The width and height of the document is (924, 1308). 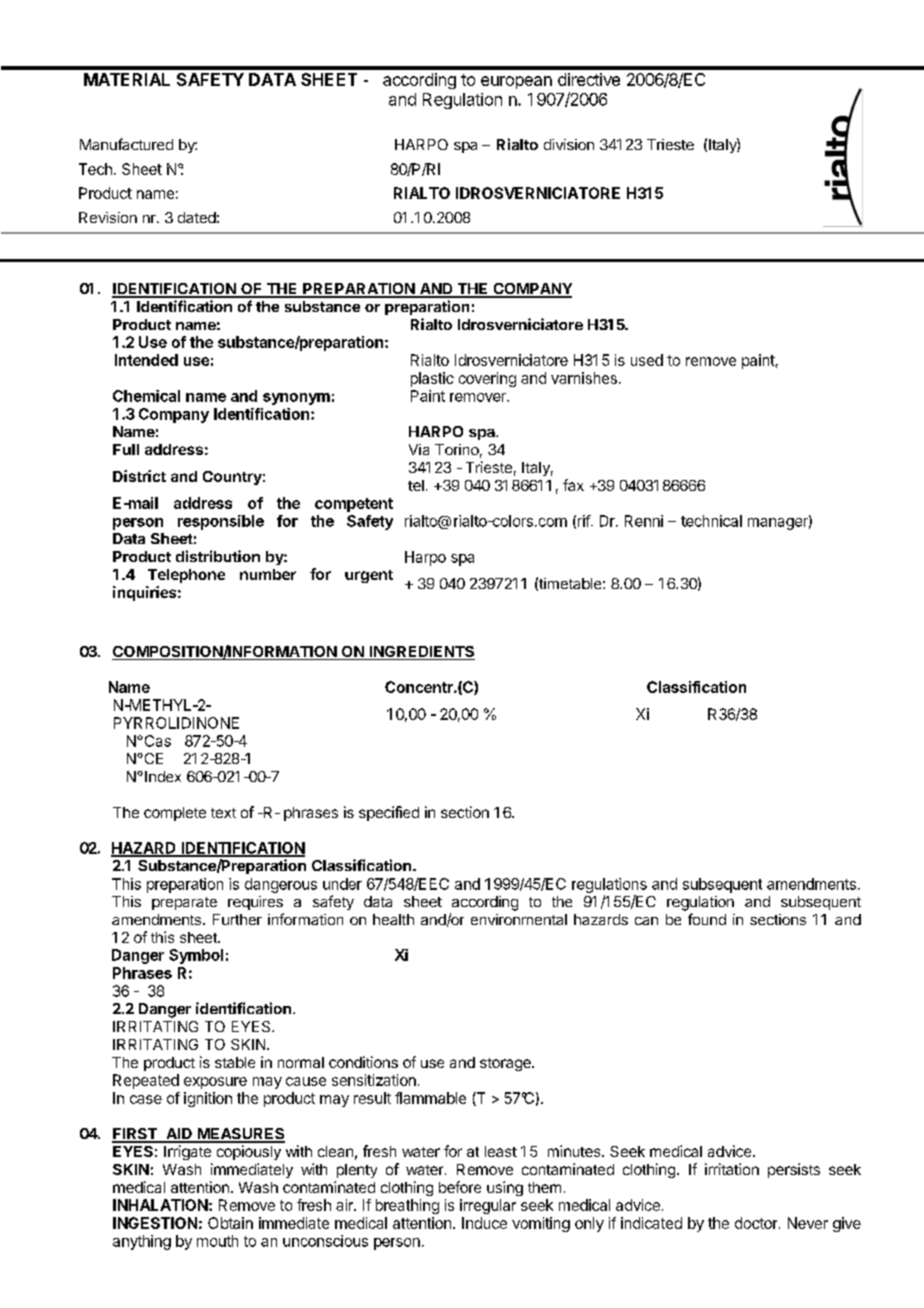 What do you see at coordinates (516, 82) in the document?
I see `european` at bounding box center [516, 82].
